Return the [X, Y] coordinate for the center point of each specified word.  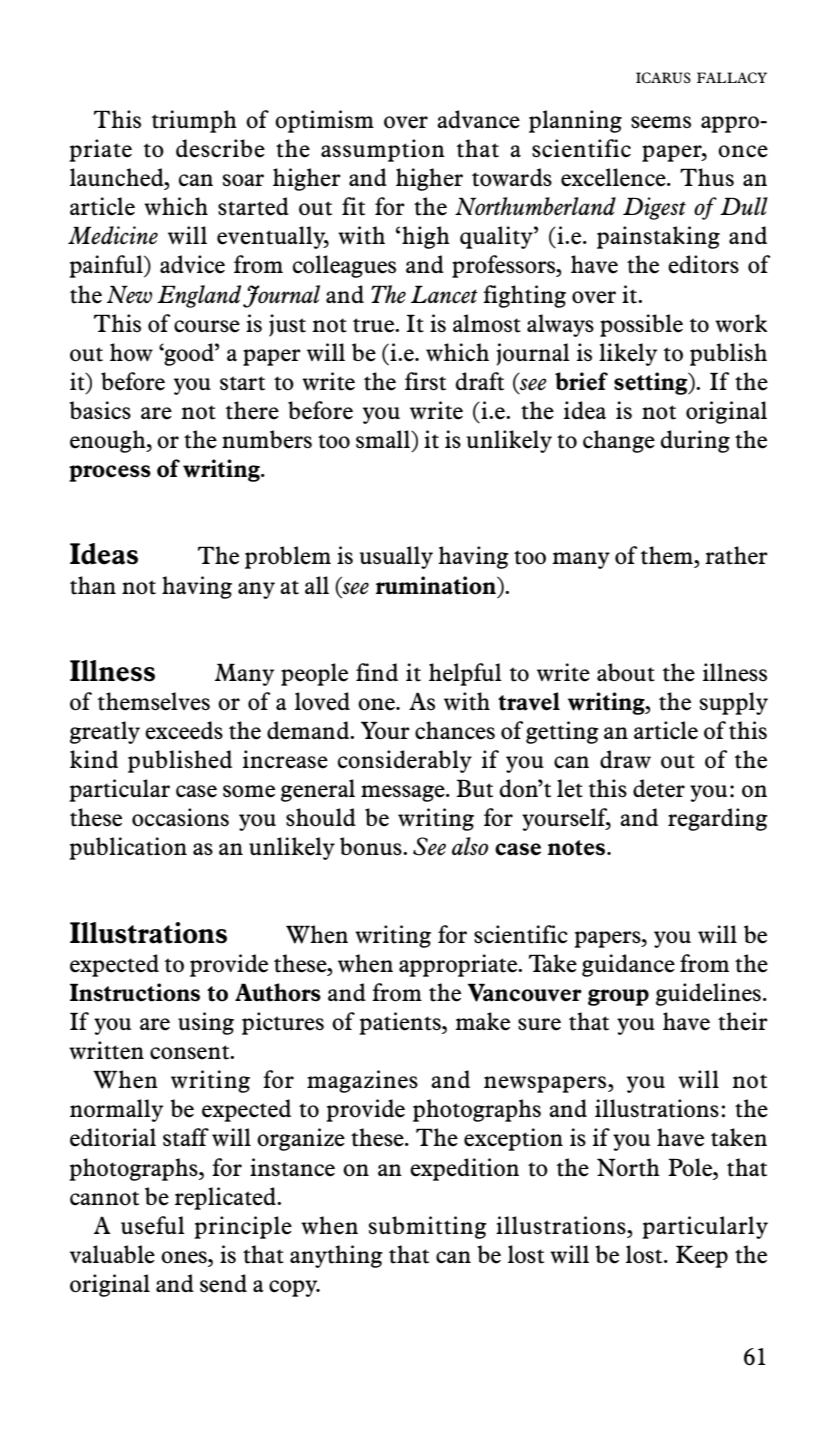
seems [661, 122]
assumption [383, 150]
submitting [428, 1227]
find [377, 672]
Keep [702, 1256]
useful [153, 1225]
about [626, 672]
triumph [194, 121]
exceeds [184, 730]
